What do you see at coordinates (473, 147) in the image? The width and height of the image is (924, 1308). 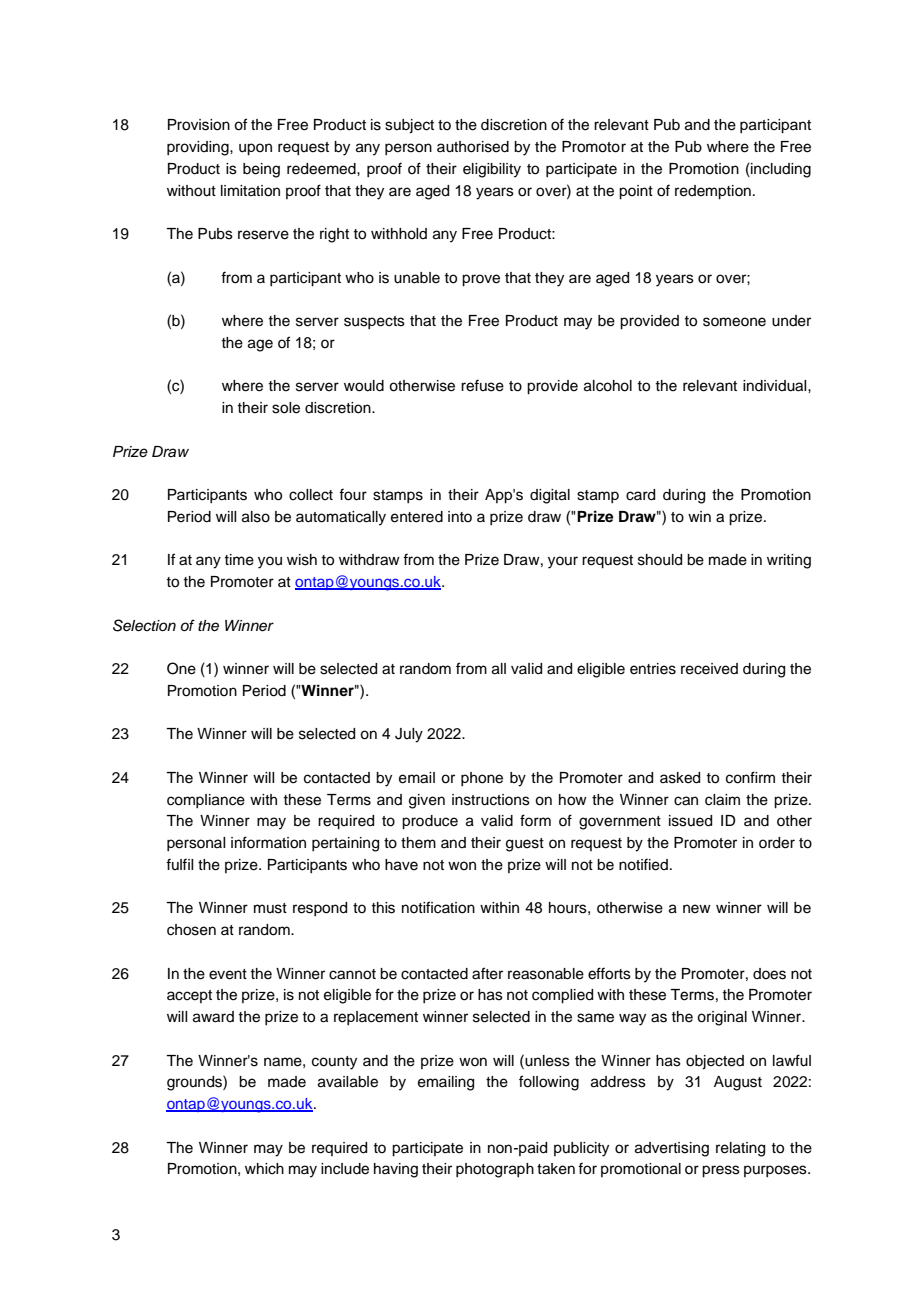 I see `authorised` at bounding box center [473, 147].
